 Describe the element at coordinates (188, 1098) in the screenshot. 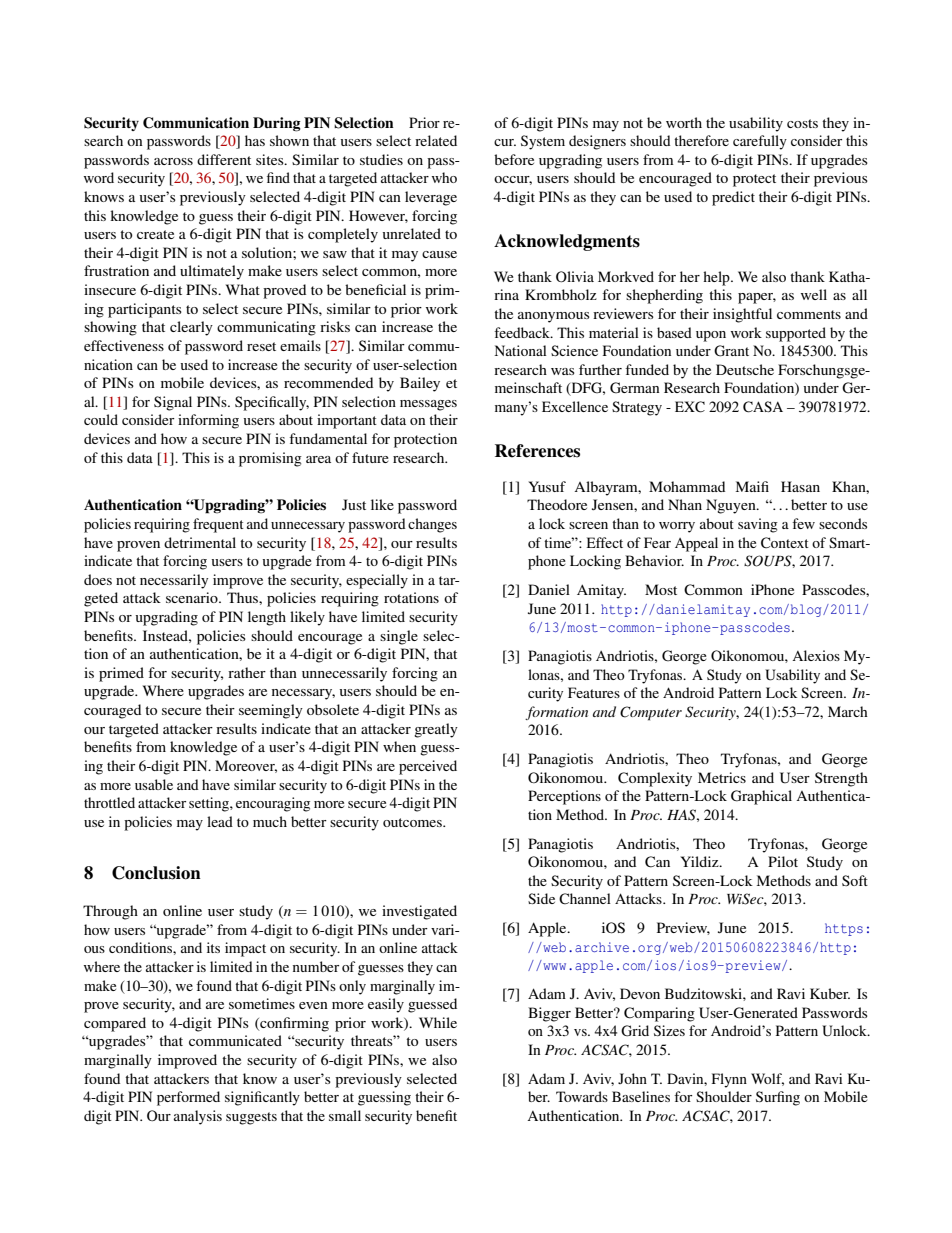

I see `performed` at that location.
